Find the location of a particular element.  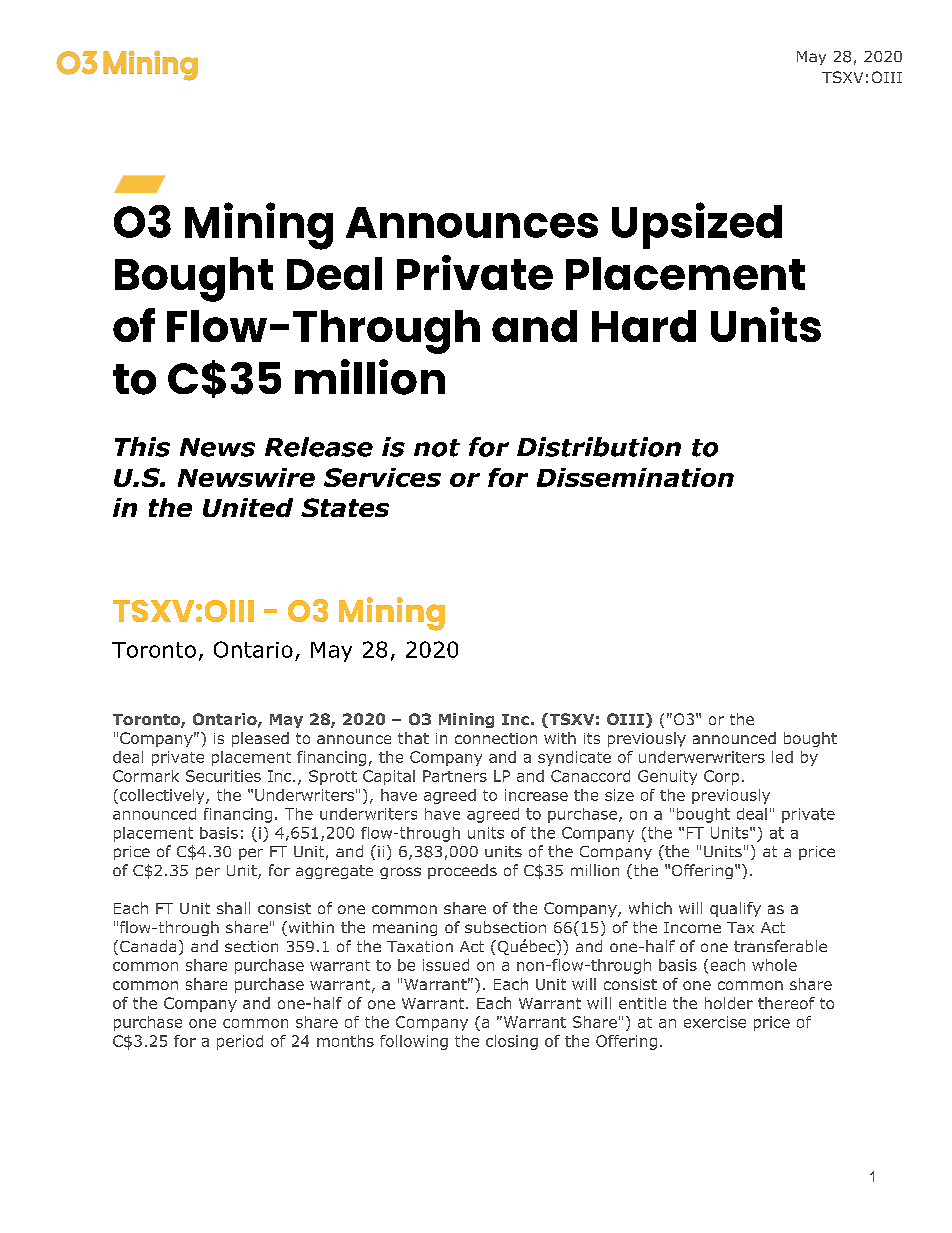

Hard is located at coordinates (644, 326).
